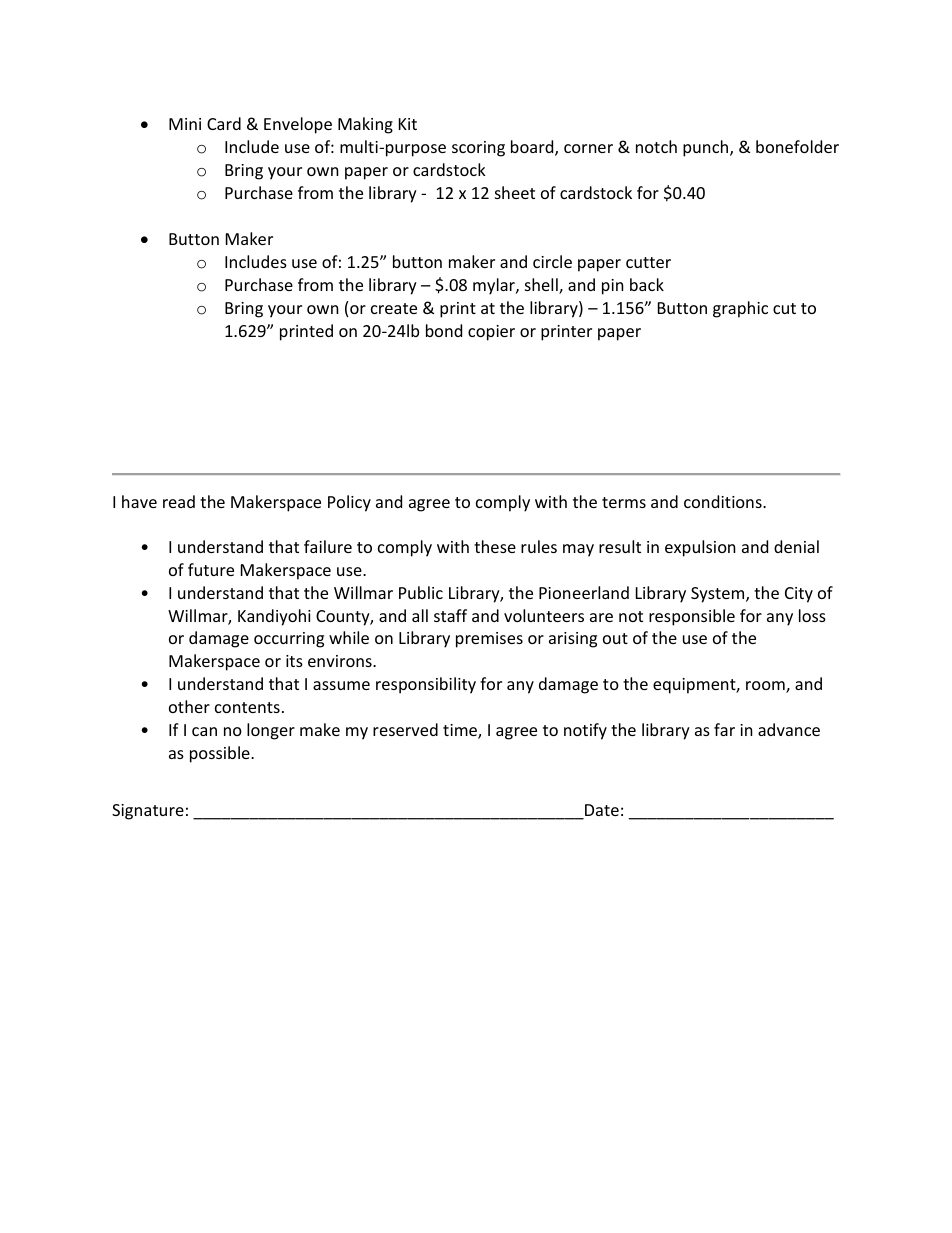 The image size is (952, 1233). What do you see at coordinates (185, 124) in the page?
I see `Mini` at bounding box center [185, 124].
